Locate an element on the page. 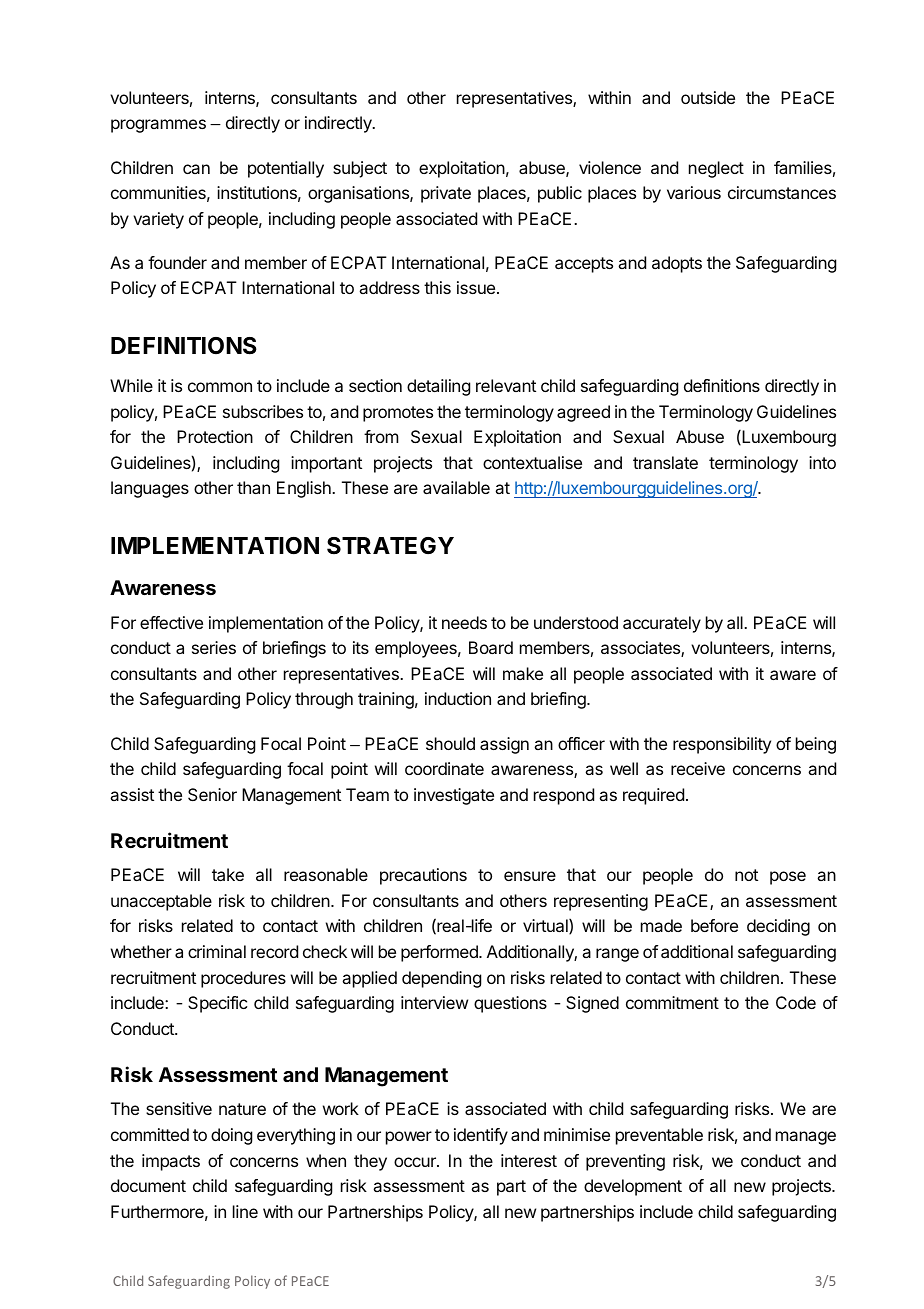  responsibility is located at coordinates (722, 745).
